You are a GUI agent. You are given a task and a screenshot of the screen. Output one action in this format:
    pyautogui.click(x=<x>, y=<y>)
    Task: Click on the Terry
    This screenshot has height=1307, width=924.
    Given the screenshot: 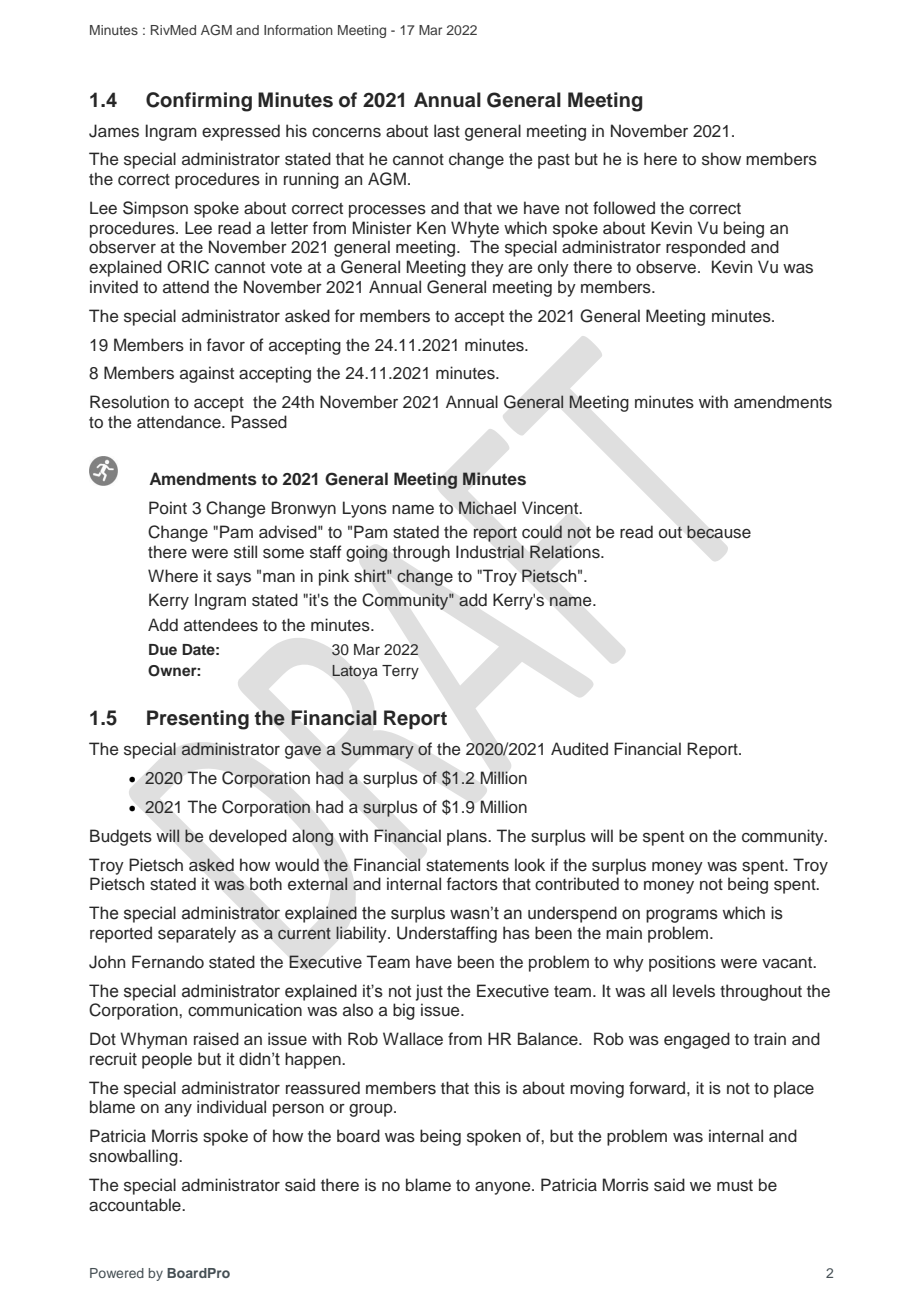 What is the action you would take?
    pyautogui.click(x=400, y=672)
